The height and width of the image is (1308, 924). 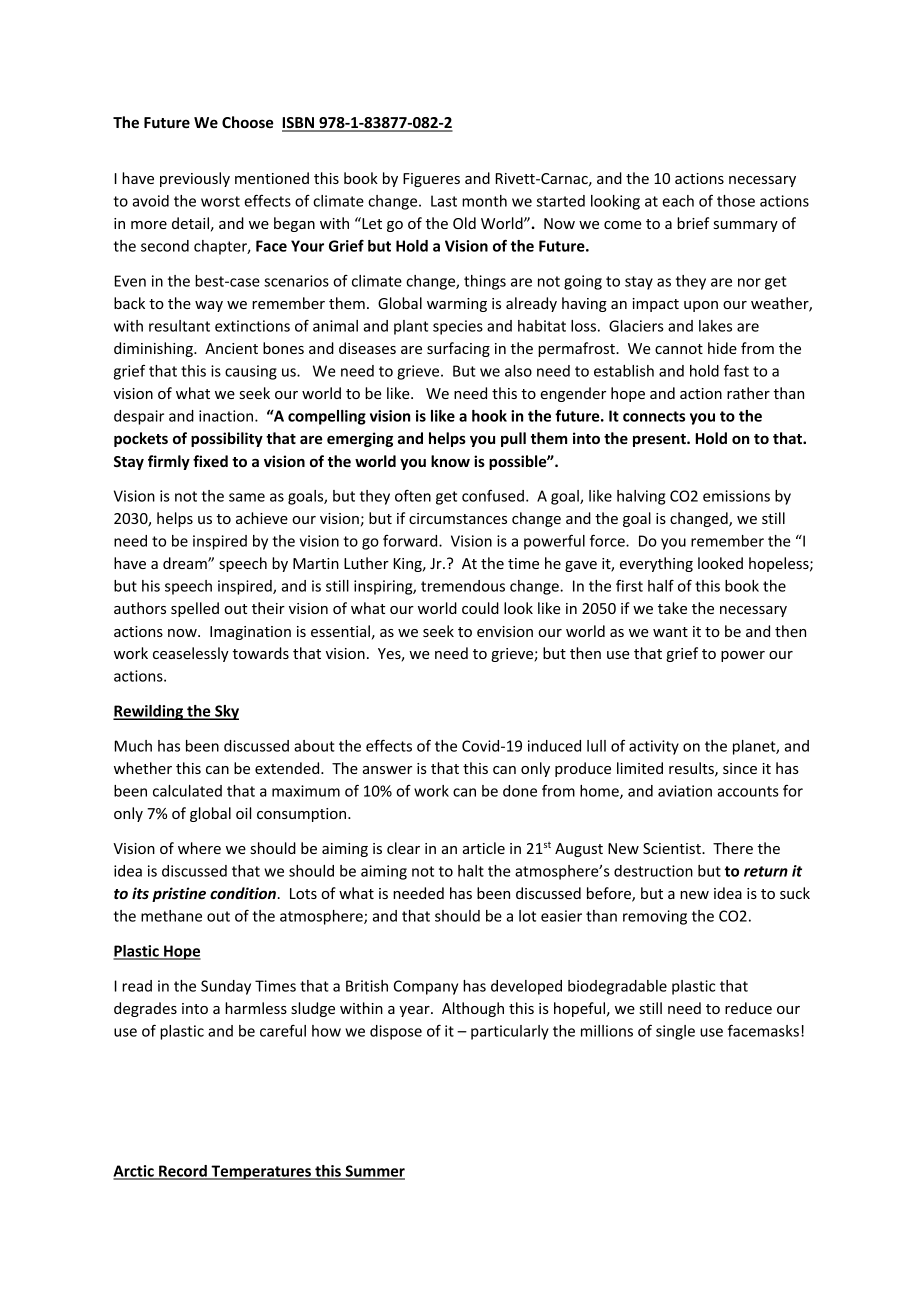 I want to click on ceaselessly, so click(x=191, y=654).
